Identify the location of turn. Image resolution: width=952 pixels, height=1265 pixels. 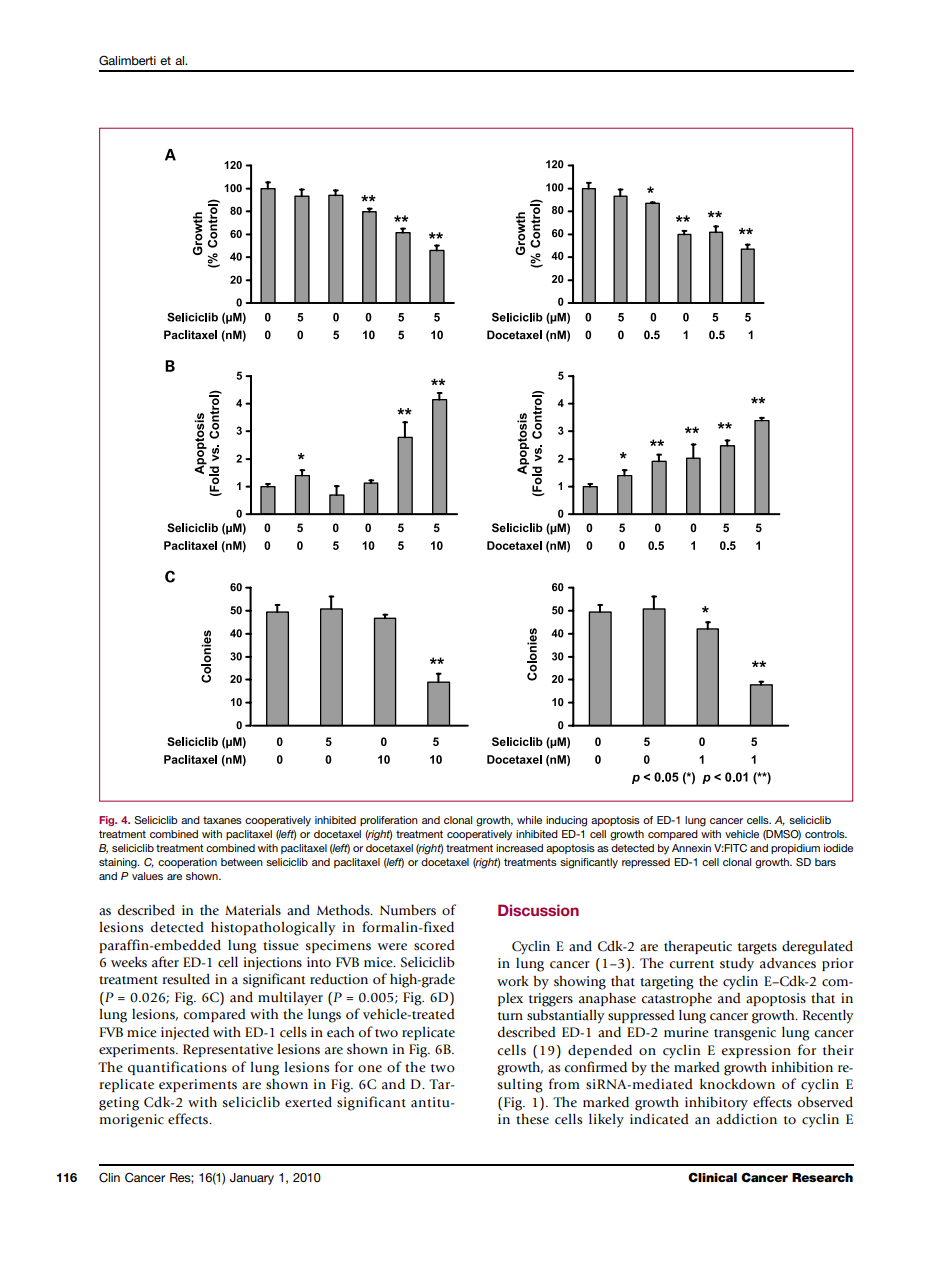
(510, 1016).
